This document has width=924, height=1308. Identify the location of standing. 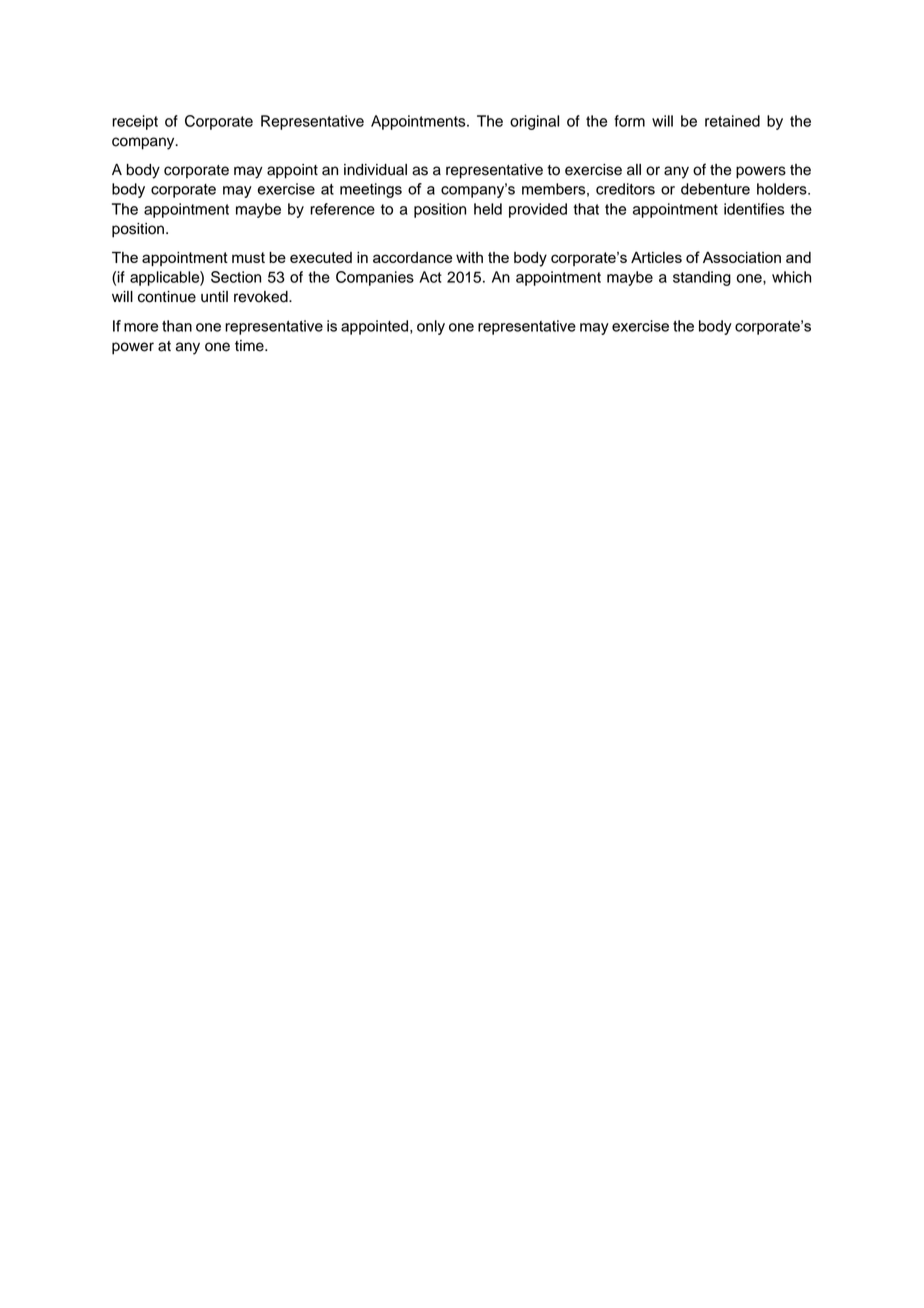
(702, 278).
